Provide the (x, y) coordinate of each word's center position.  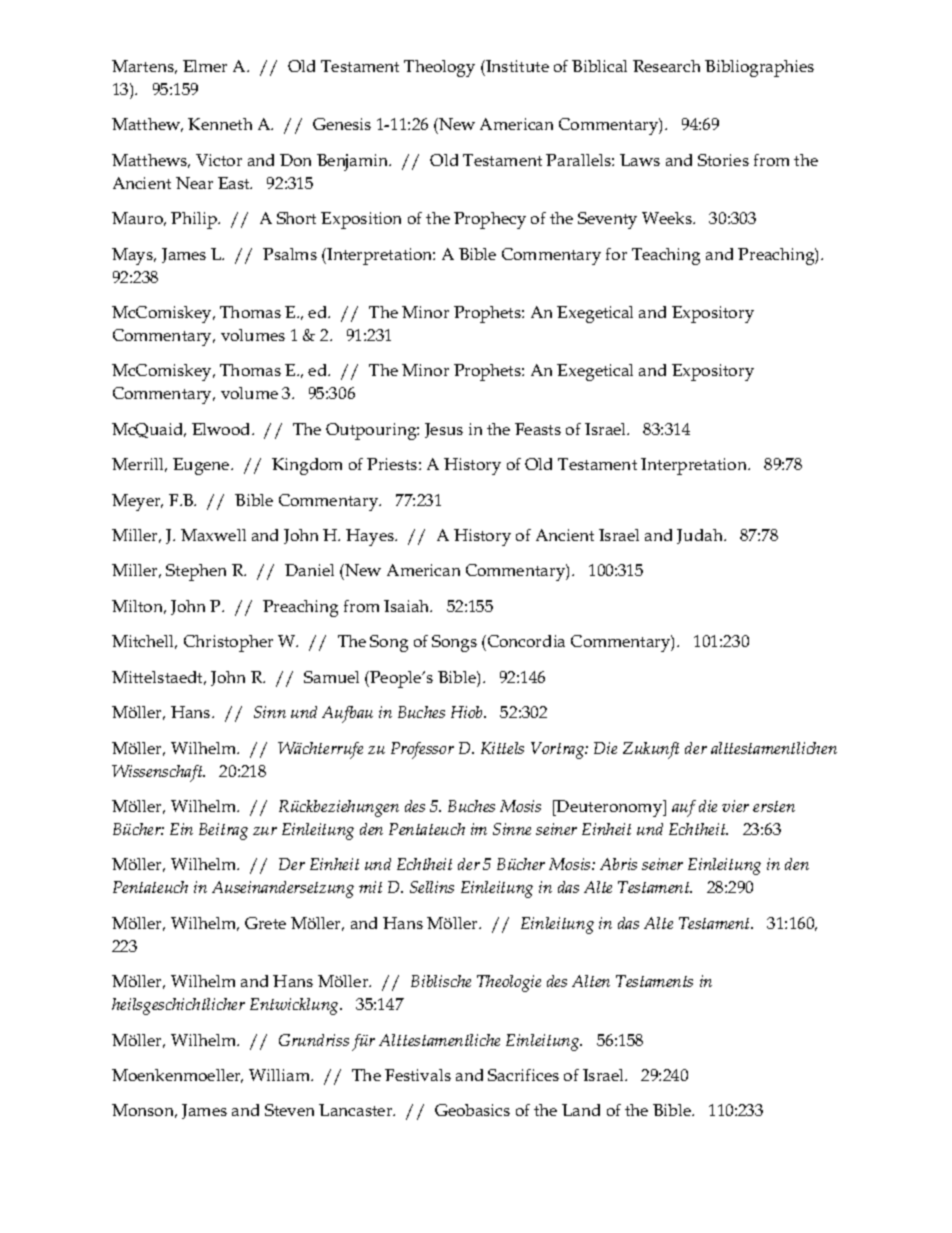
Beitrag (223, 831)
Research (666, 66)
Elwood (222, 429)
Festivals (418, 1075)
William (281, 1075)
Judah (701, 536)
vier (735, 806)
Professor (422, 750)
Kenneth (220, 124)
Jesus (444, 430)
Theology (439, 68)
